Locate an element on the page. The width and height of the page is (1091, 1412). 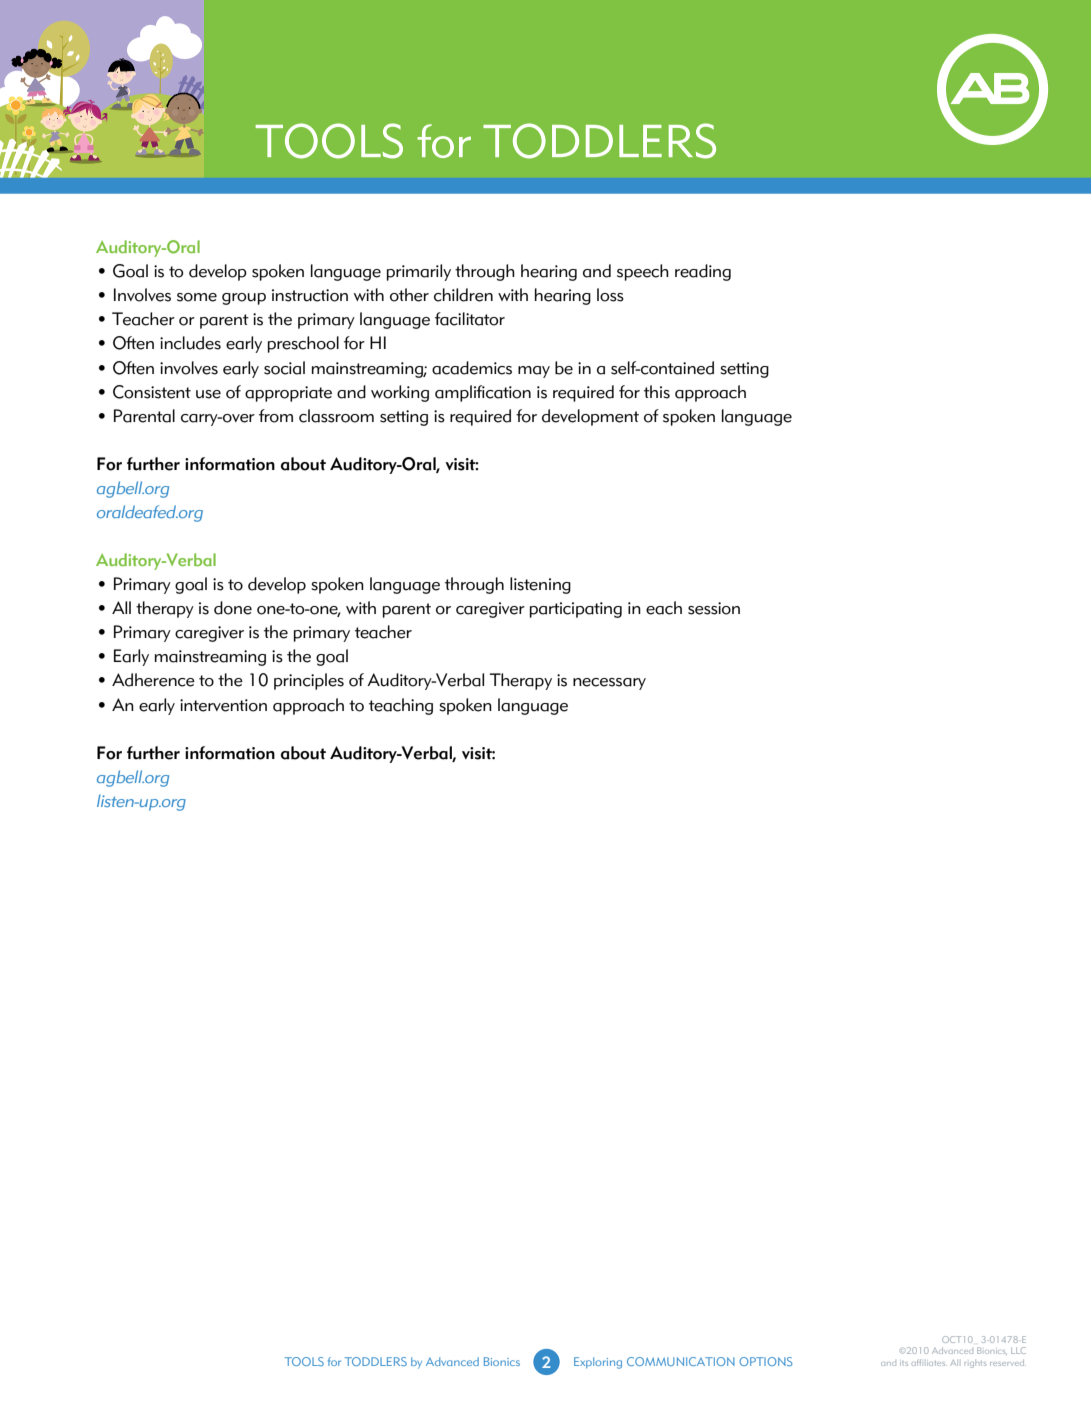
intervention is located at coordinates (223, 705).
